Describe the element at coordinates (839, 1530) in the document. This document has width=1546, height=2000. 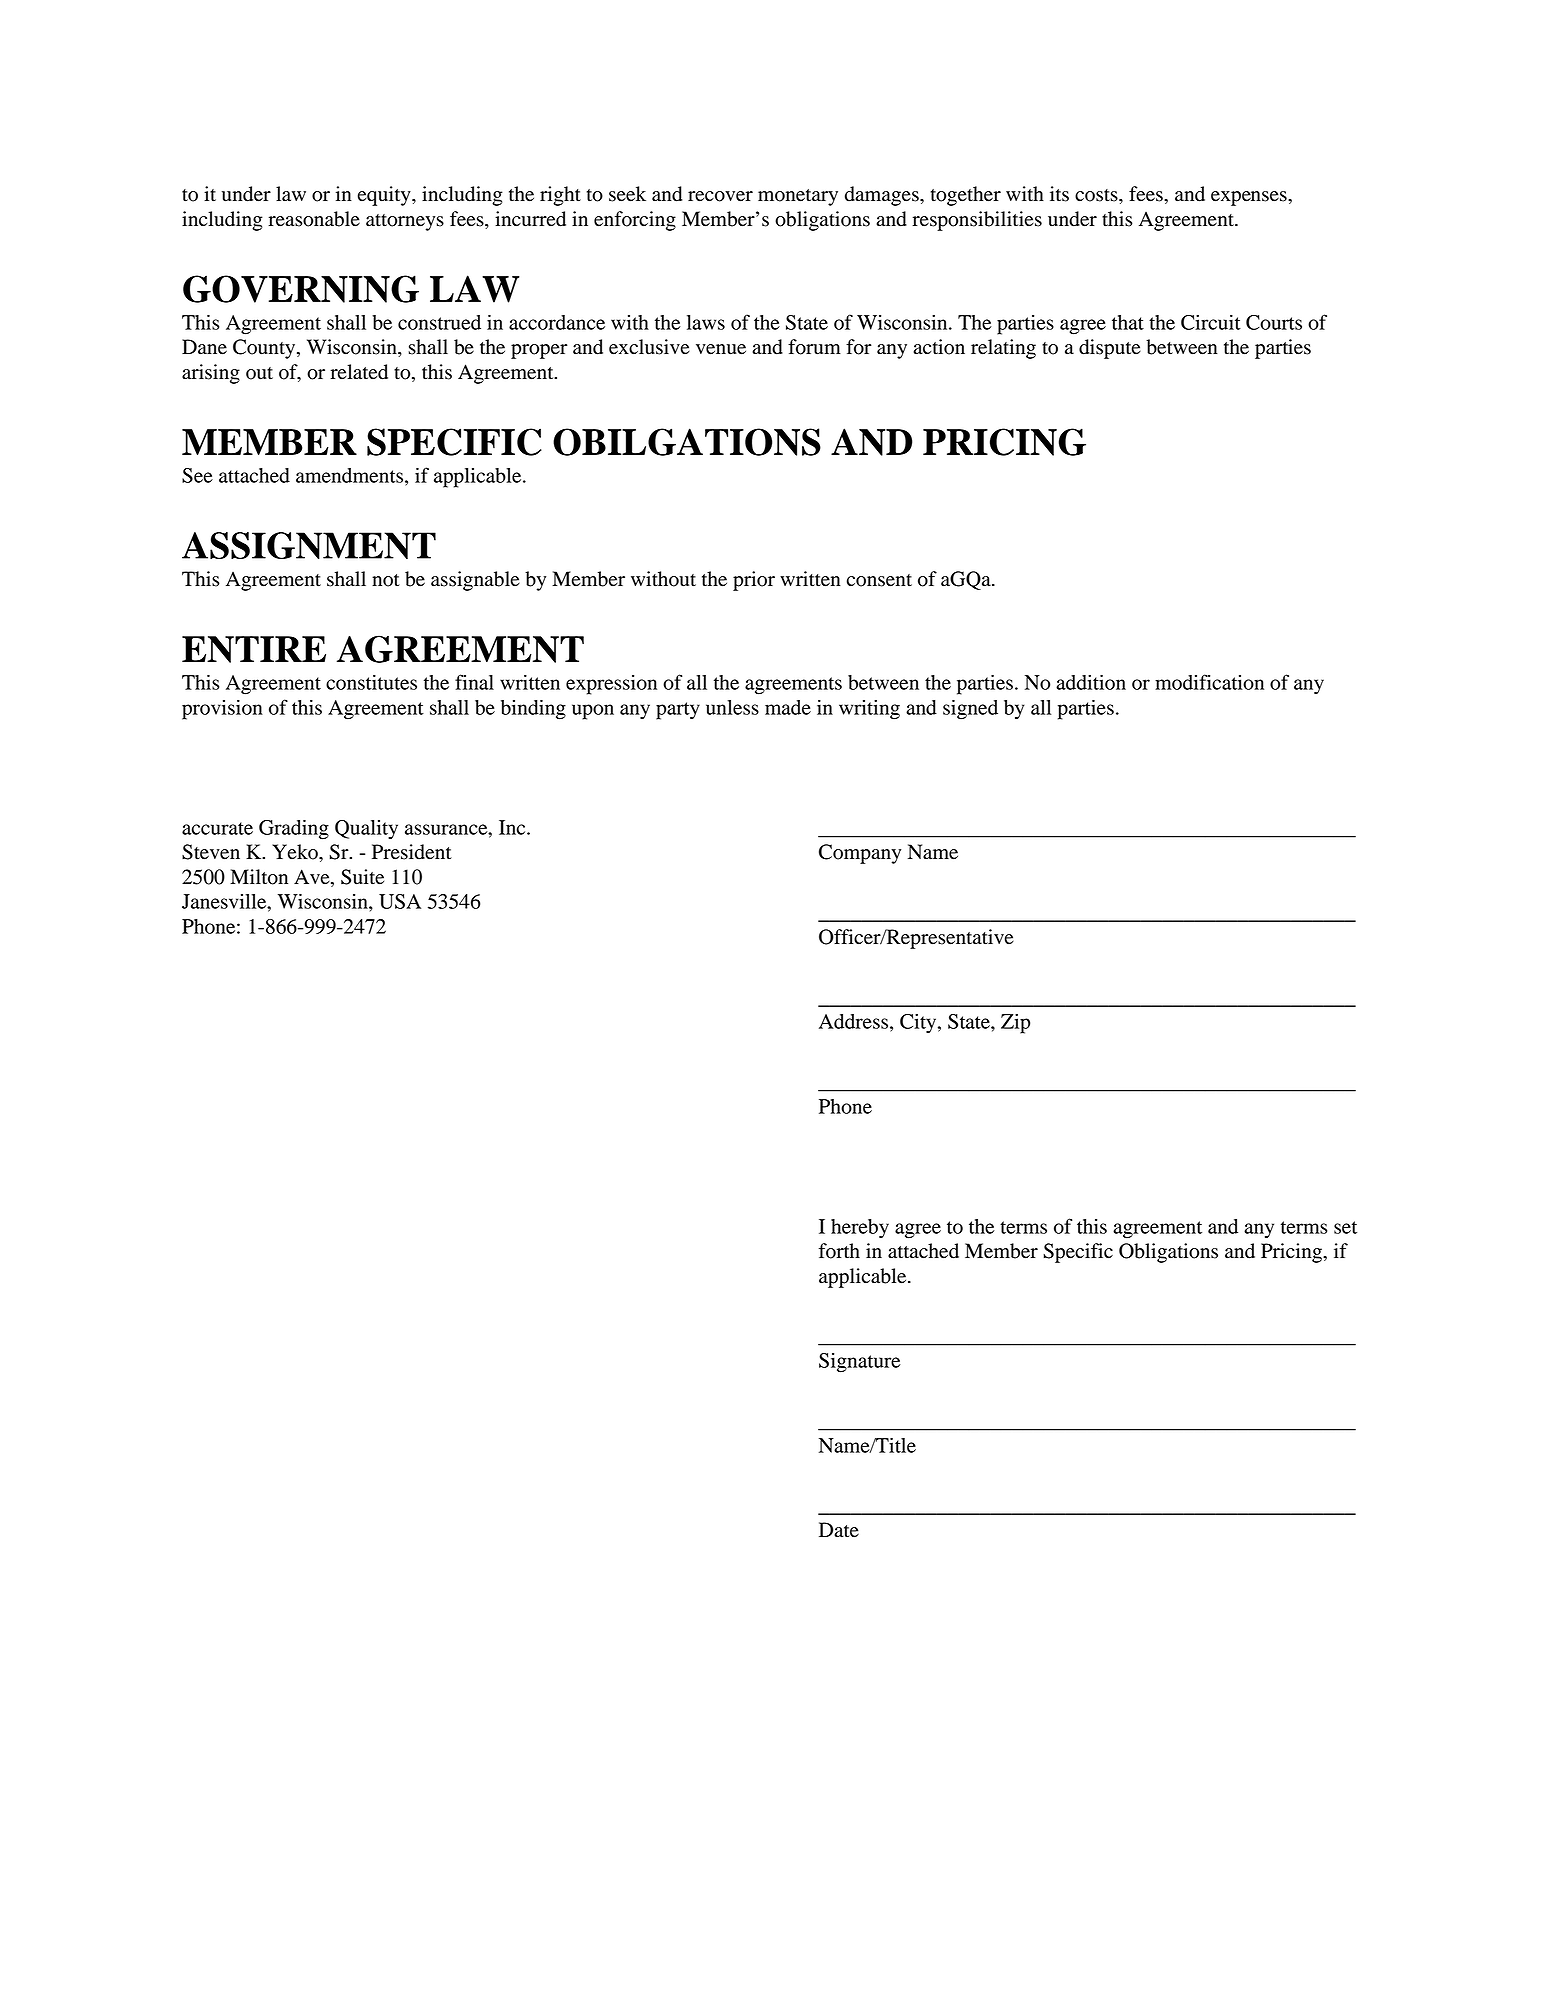
I see `Date` at that location.
